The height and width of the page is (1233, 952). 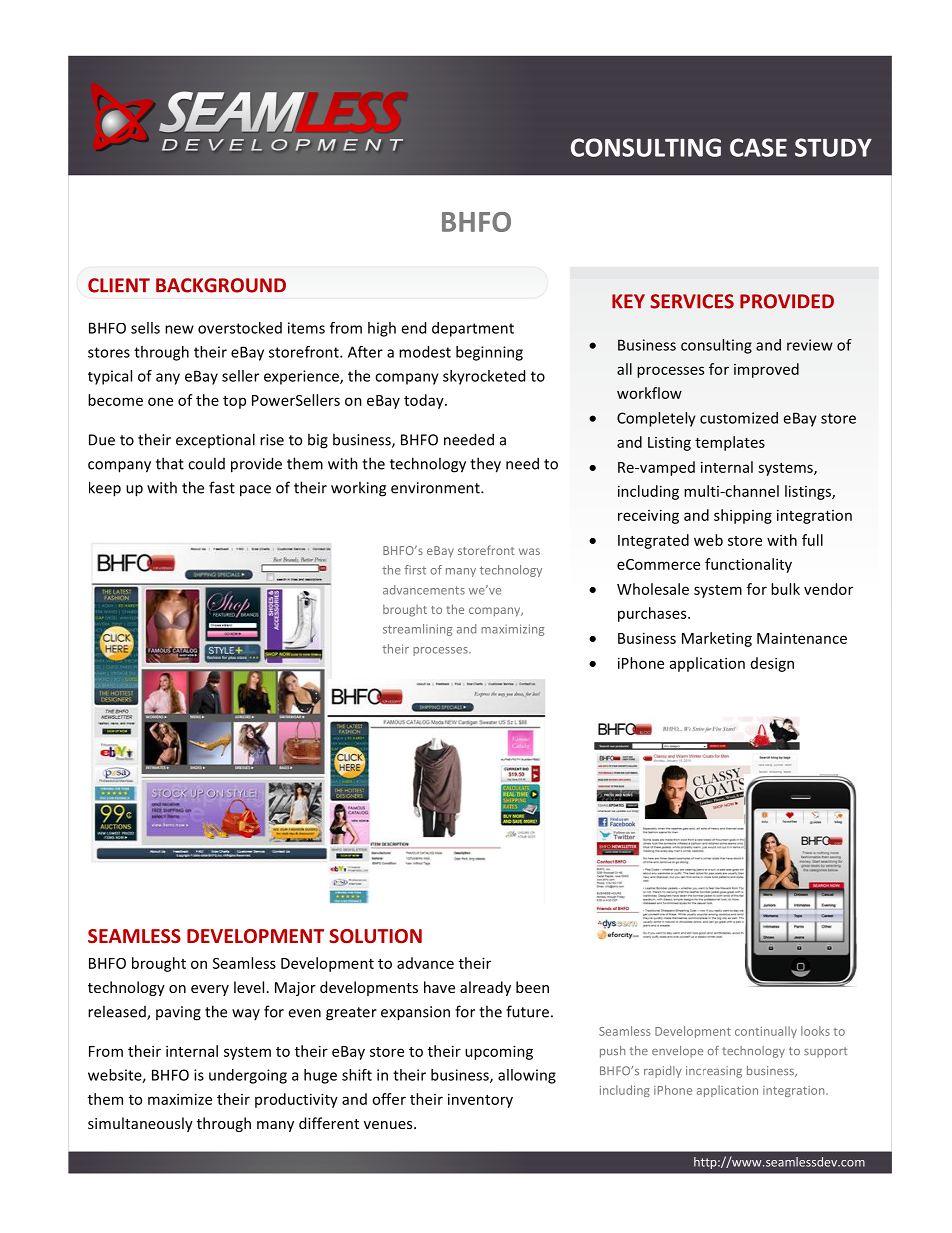 What do you see at coordinates (221, 285) in the page?
I see `BACKGROUND` at bounding box center [221, 285].
